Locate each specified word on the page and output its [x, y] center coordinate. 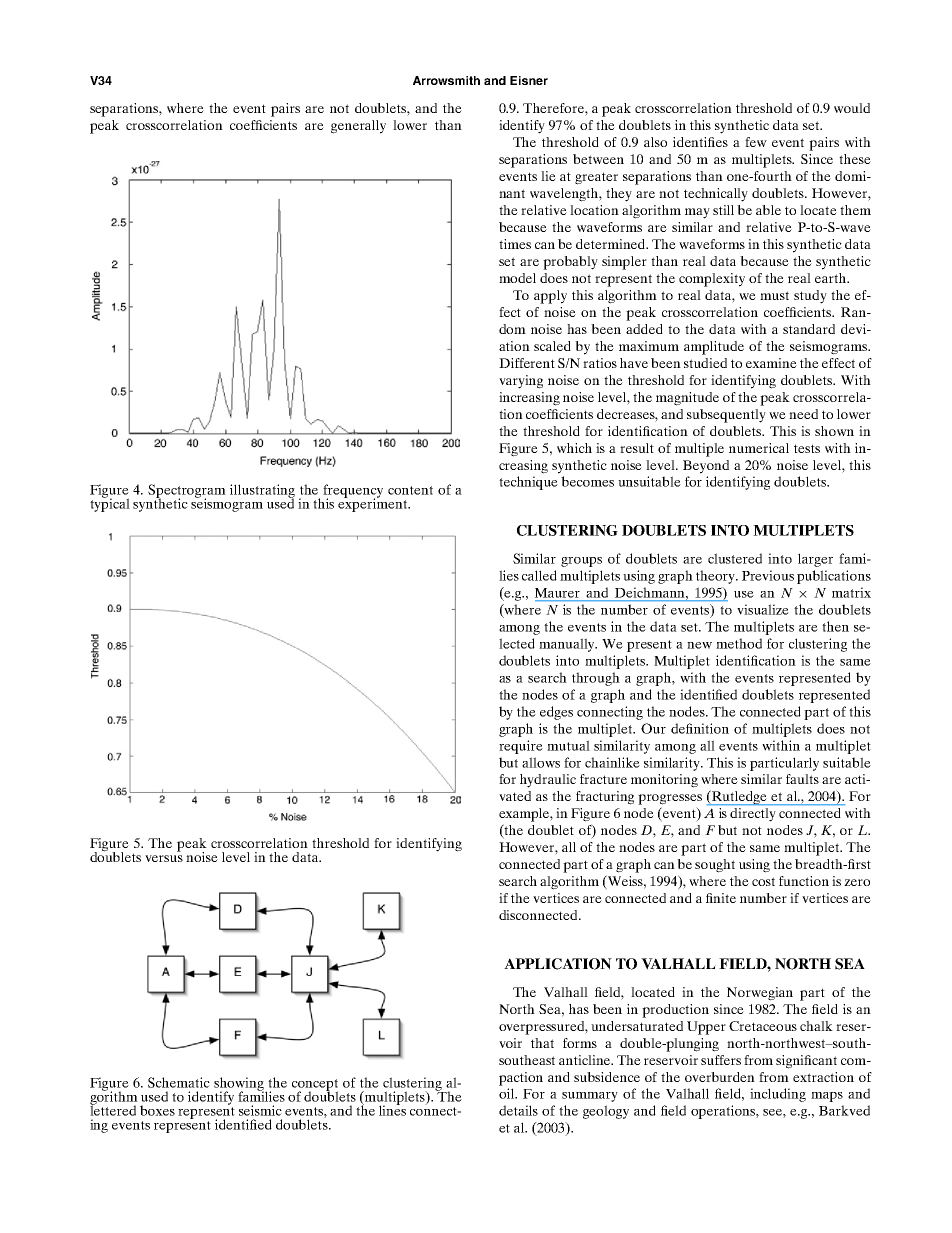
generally [358, 127]
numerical [759, 448]
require [521, 747]
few [756, 142]
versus [164, 858]
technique [528, 483]
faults [802, 779]
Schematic [179, 1082]
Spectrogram [187, 492]
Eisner [529, 80]
